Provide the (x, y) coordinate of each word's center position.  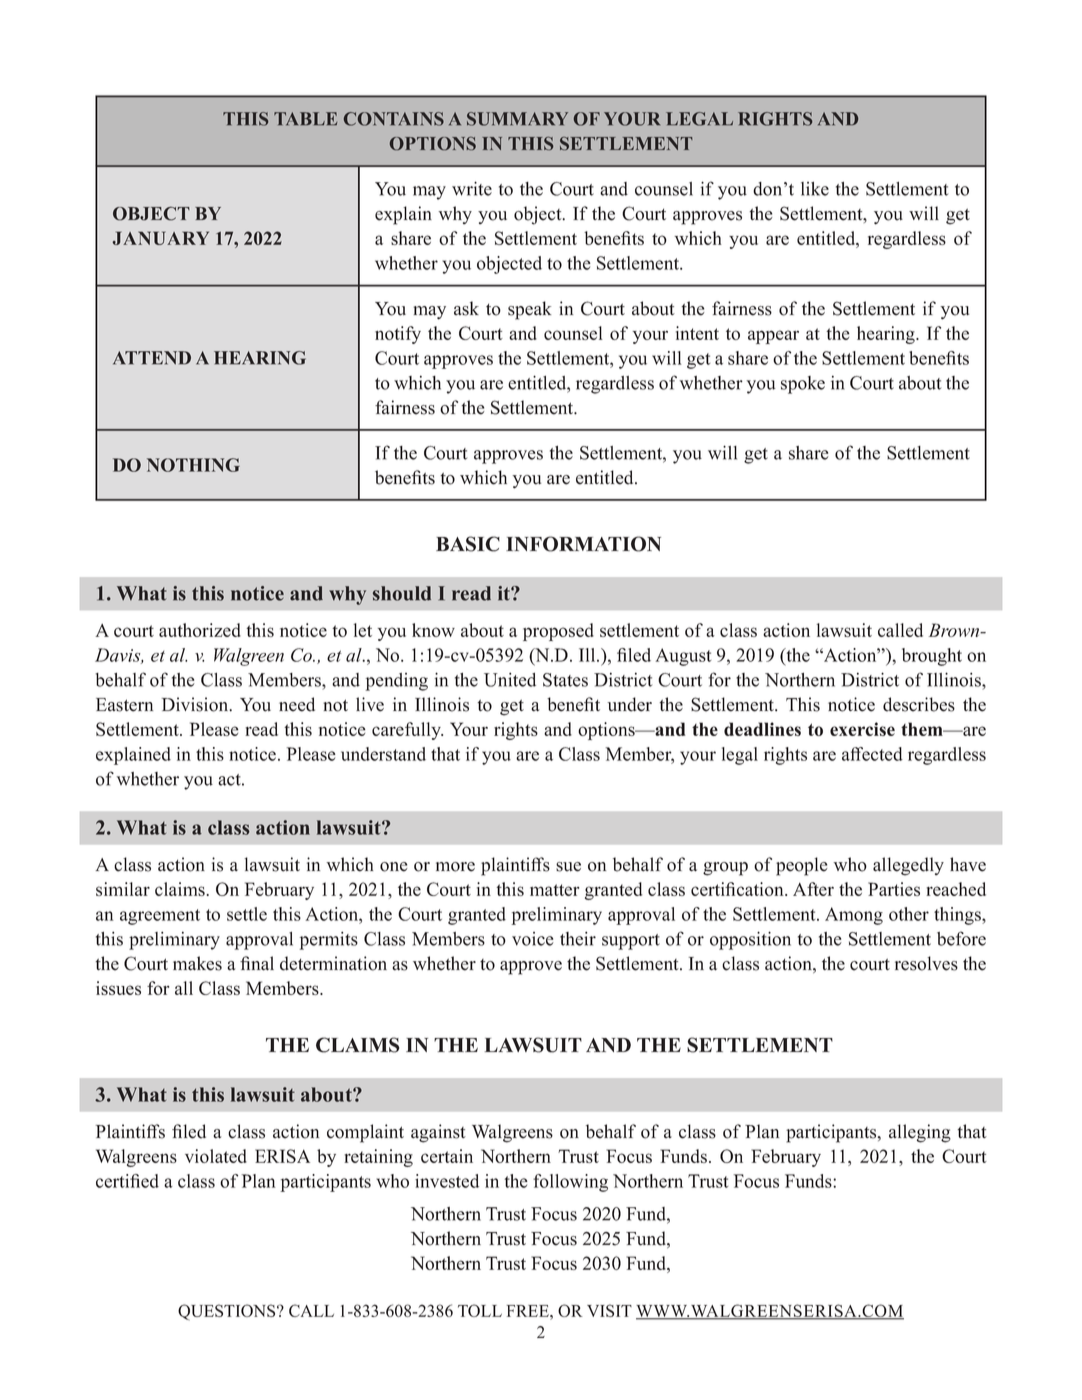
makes (197, 963)
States (565, 680)
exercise (862, 729)
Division (196, 704)
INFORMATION (583, 544)
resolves (926, 963)
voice (533, 939)
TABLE (305, 119)
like (815, 189)
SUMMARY (517, 119)
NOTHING (193, 465)
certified (127, 1181)
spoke (803, 385)
